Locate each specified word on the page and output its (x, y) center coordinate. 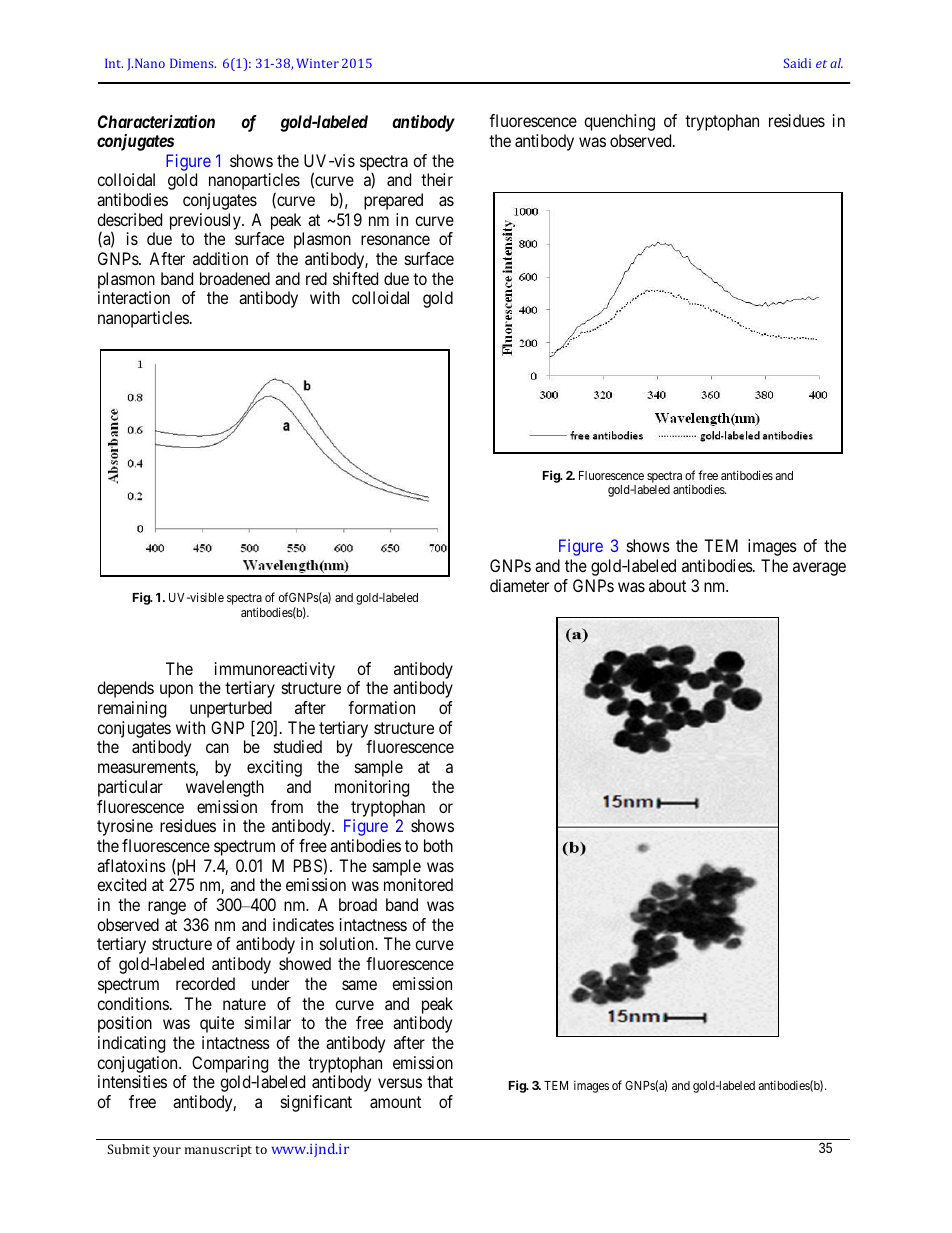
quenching (619, 122)
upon (176, 691)
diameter (519, 585)
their (437, 179)
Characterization (156, 121)
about (667, 585)
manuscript (218, 1151)
